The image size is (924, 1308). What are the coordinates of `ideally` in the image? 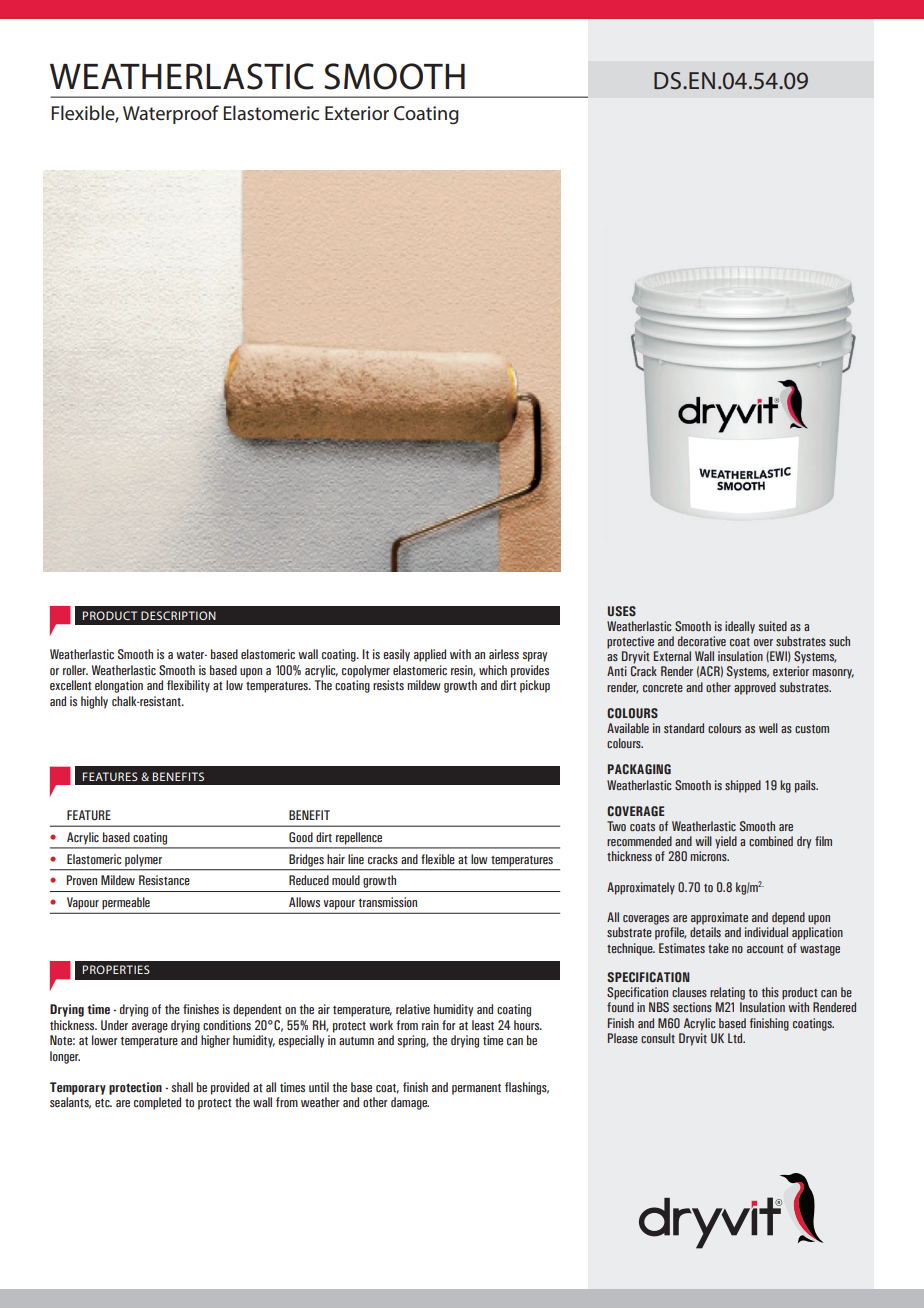 It's located at (740, 627).
